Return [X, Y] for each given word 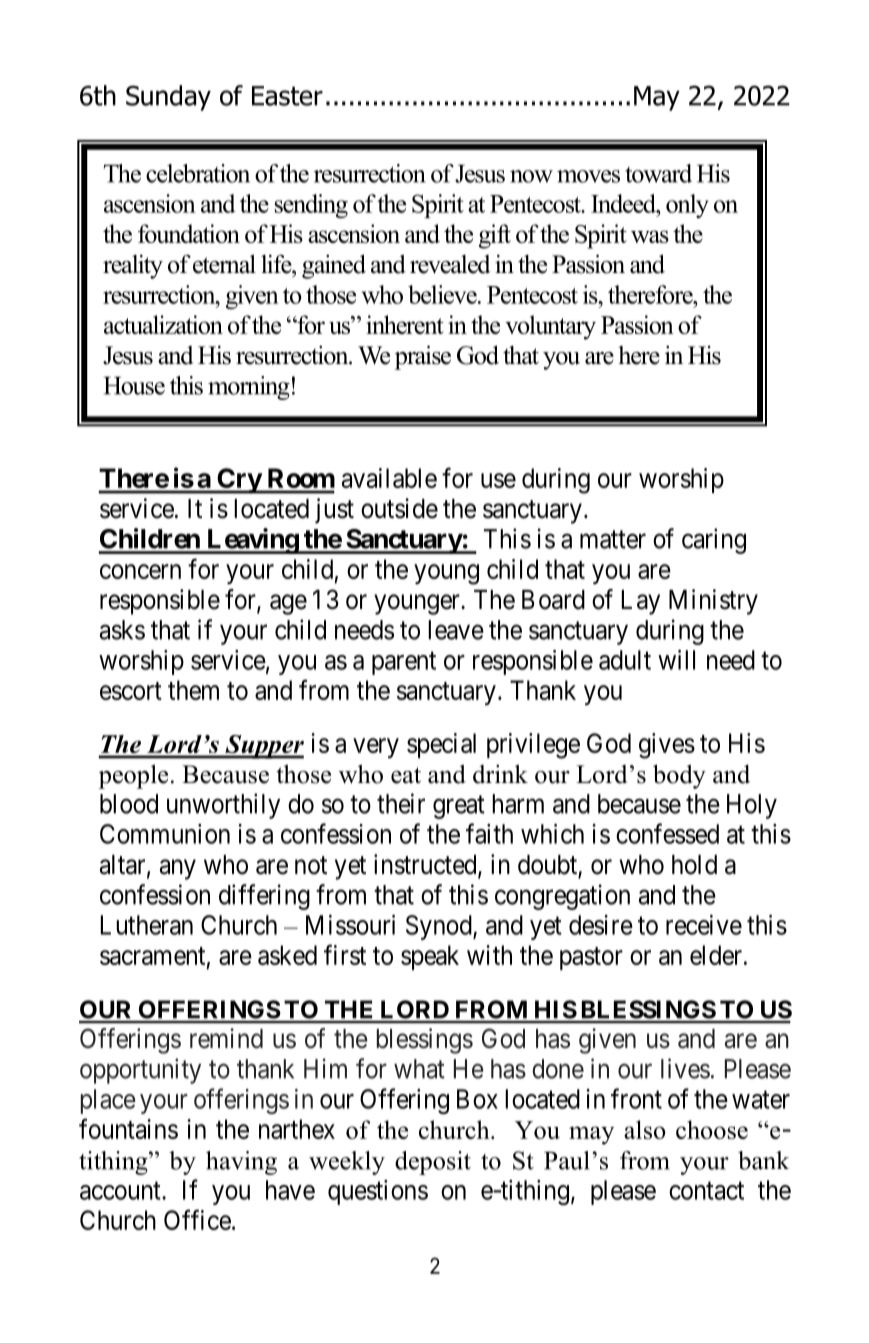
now [531, 176]
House [134, 386]
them [193, 690]
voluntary [550, 327]
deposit [433, 1163]
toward [658, 173]
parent [404, 663]
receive [704, 925]
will [676, 660]
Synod [440, 927]
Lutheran [147, 925]
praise [423, 357]
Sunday [168, 98]
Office [197, 1219]
